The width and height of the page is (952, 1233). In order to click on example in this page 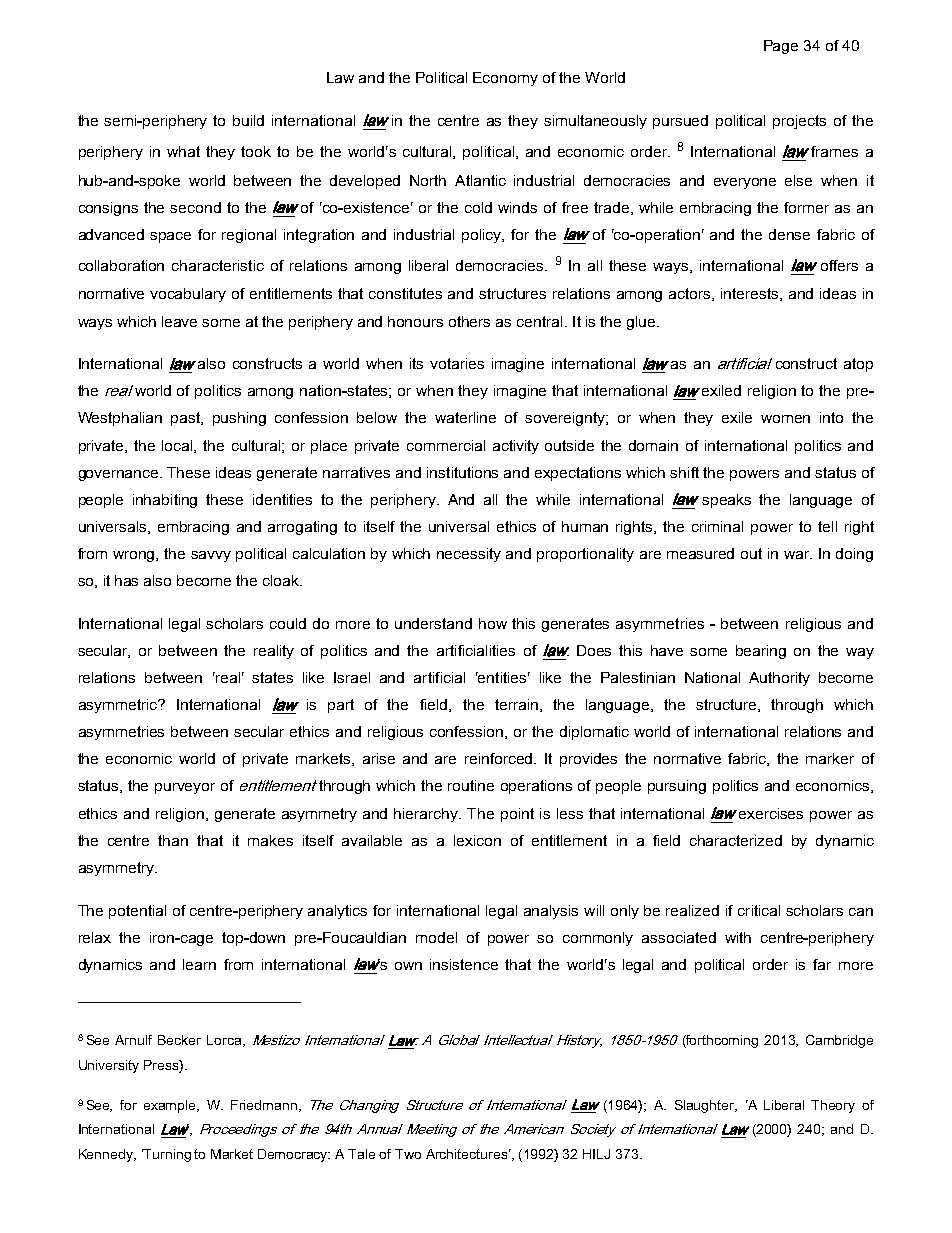, I will do `click(171, 1106)`.
